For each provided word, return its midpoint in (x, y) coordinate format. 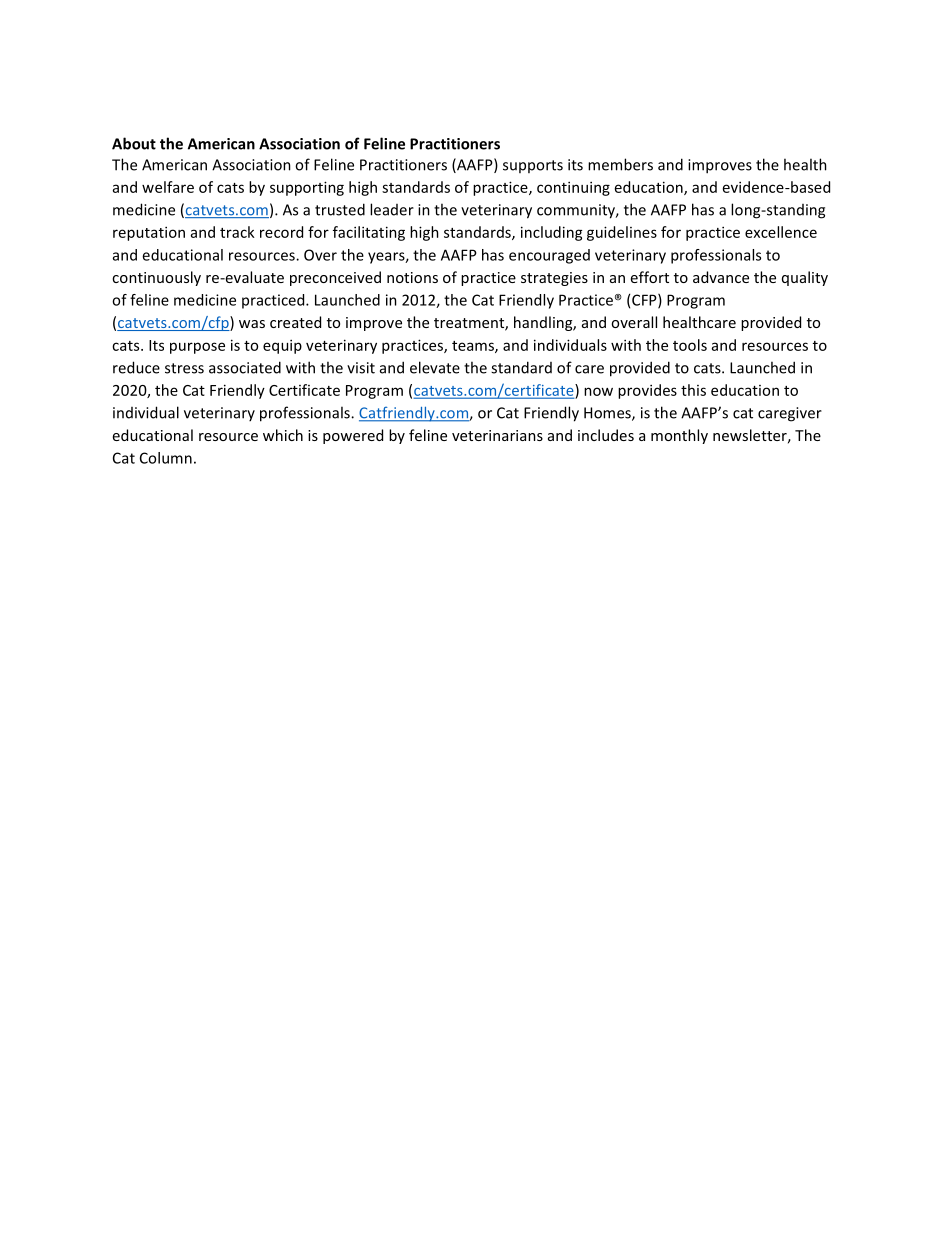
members (620, 164)
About (134, 143)
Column (166, 458)
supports (533, 166)
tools (690, 345)
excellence (781, 232)
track (237, 232)
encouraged (549, 256)
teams (474, 347)
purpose (197, 348)
